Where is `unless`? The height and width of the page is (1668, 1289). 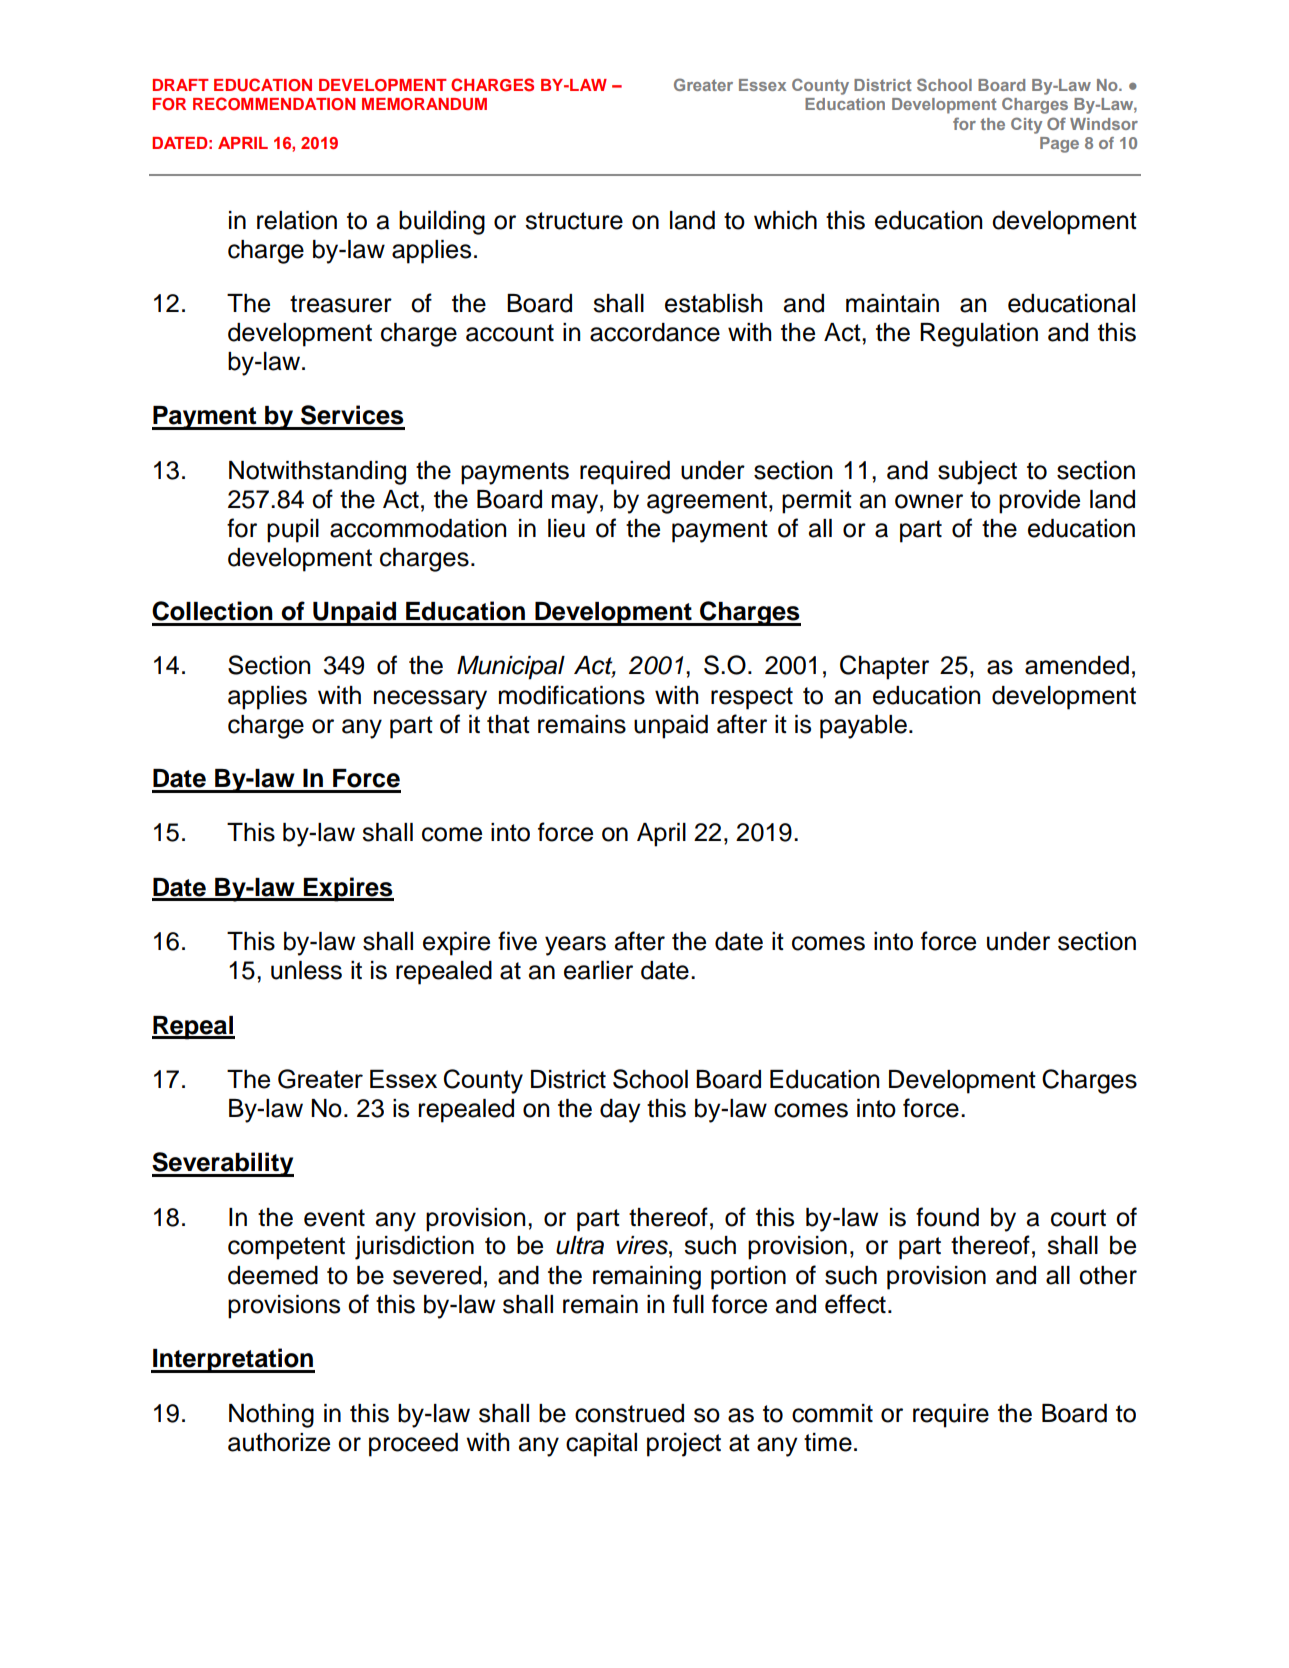 unless is located at coordinates (306, 970).
